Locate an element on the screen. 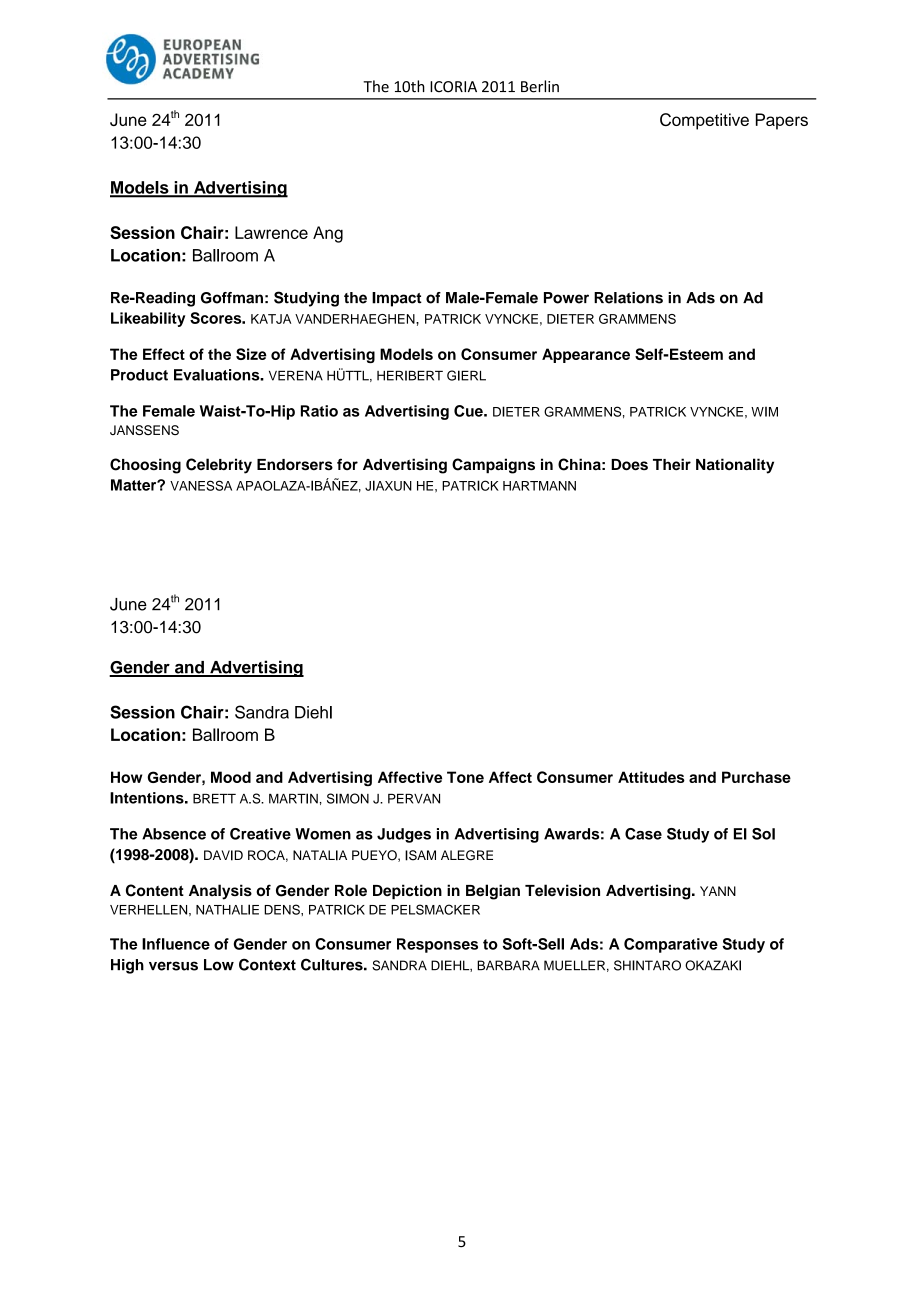 This screenshot has height=1308, width=924. Comparative is located at coordinates (671, 945).
